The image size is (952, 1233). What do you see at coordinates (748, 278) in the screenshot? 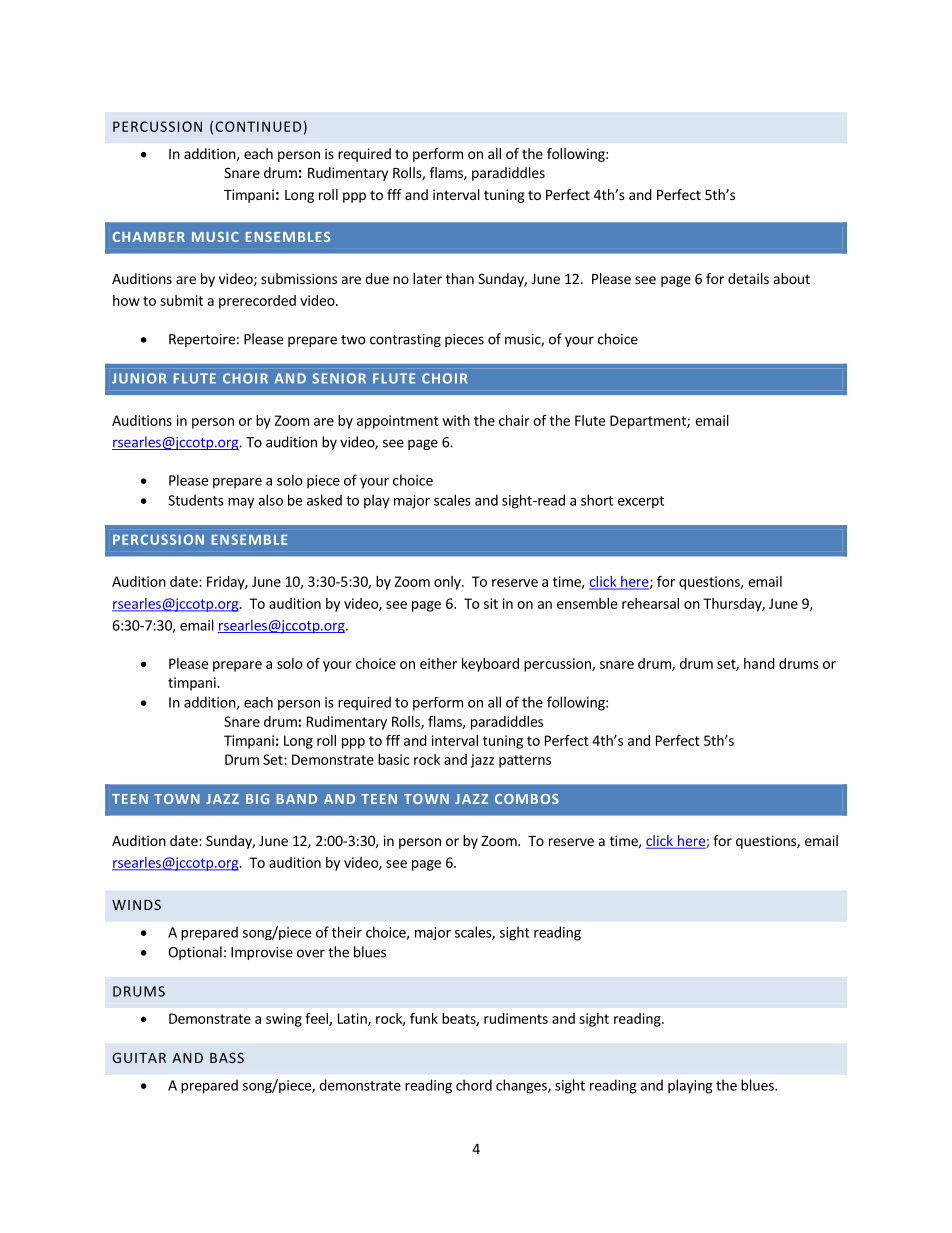
I see `details` at bounding box center [748, 278].
